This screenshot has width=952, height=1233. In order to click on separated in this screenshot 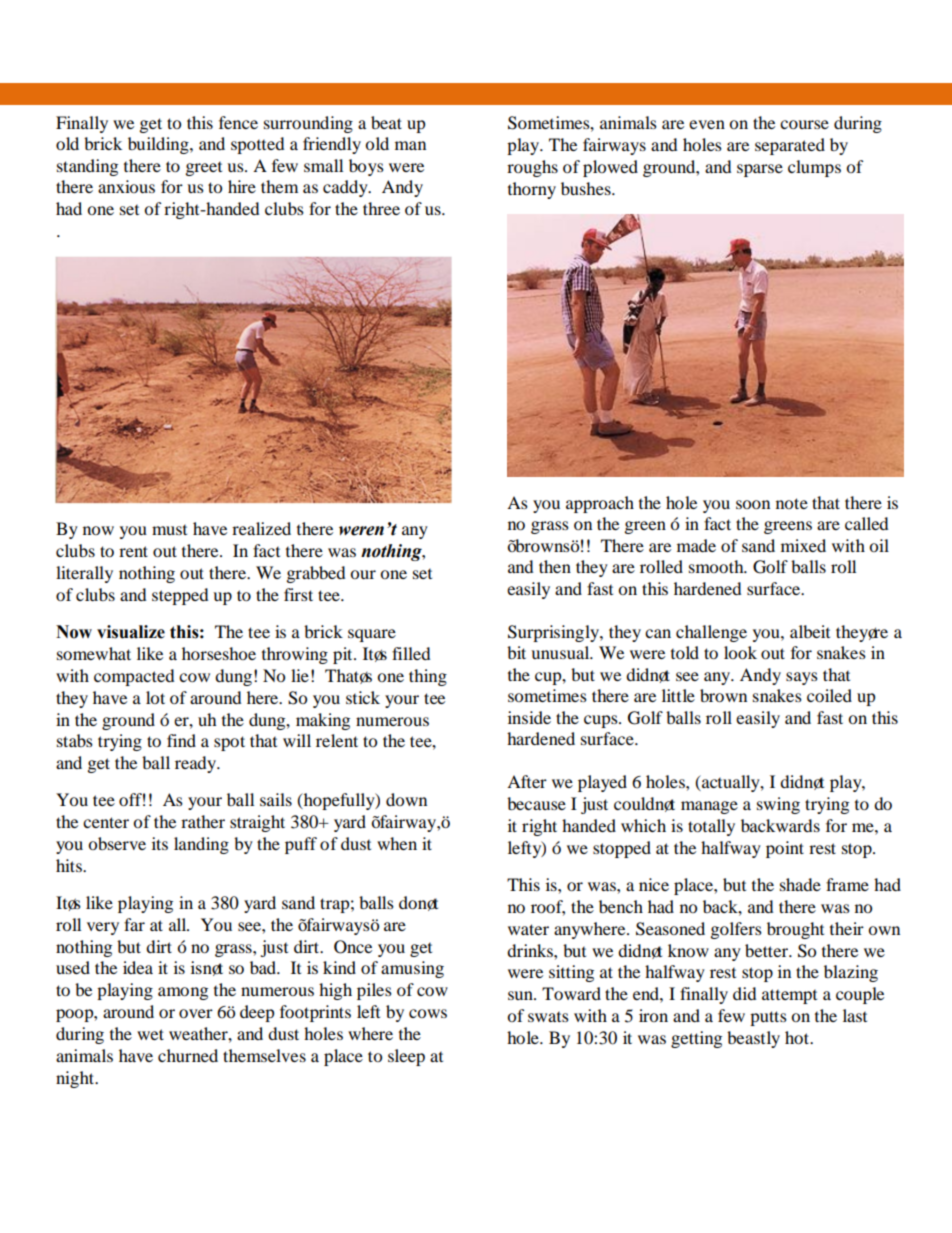, I will do `click(790, 146)`.
